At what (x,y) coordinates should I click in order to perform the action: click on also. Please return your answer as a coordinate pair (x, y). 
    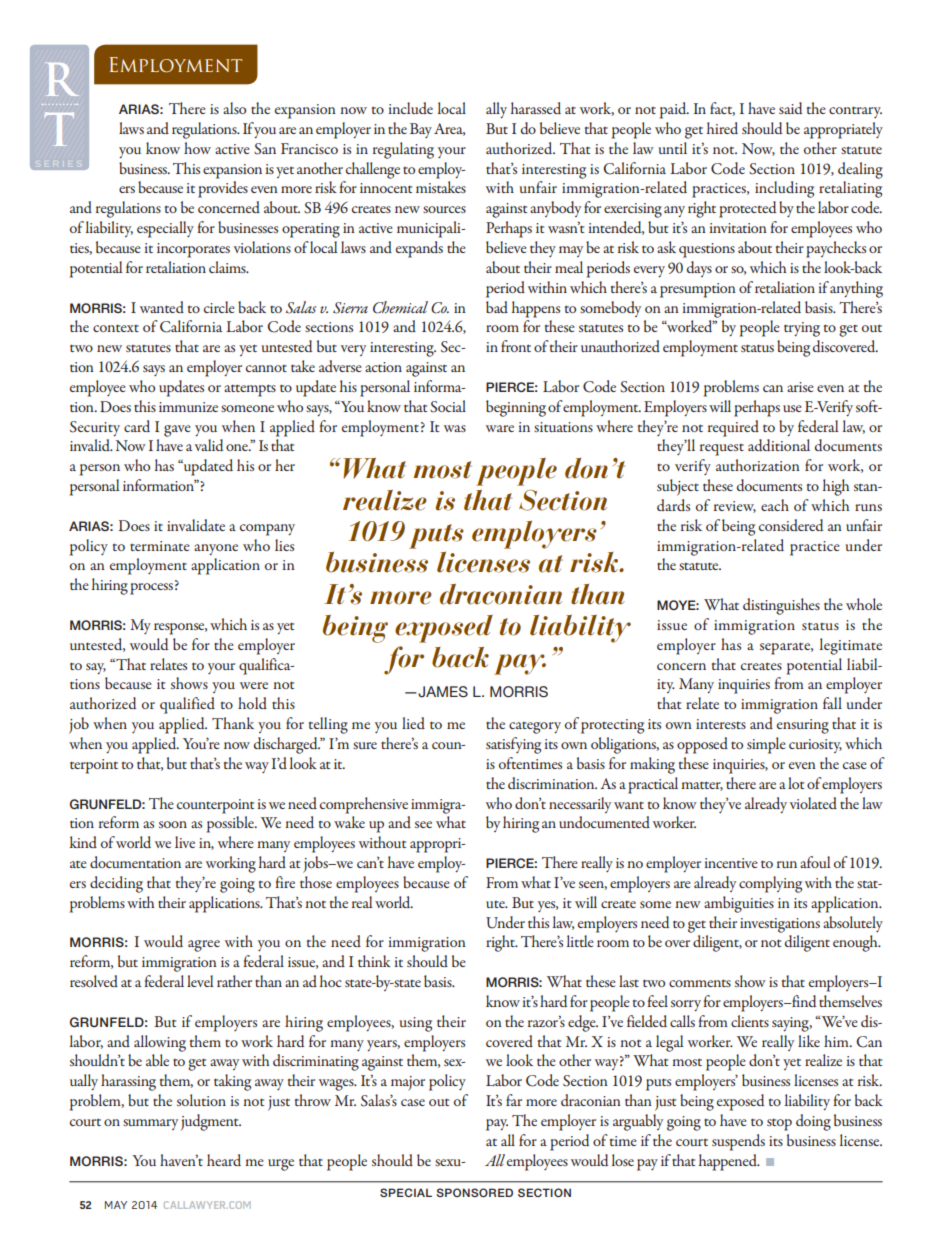
    Looking at the image, I should click on (234, 108).
